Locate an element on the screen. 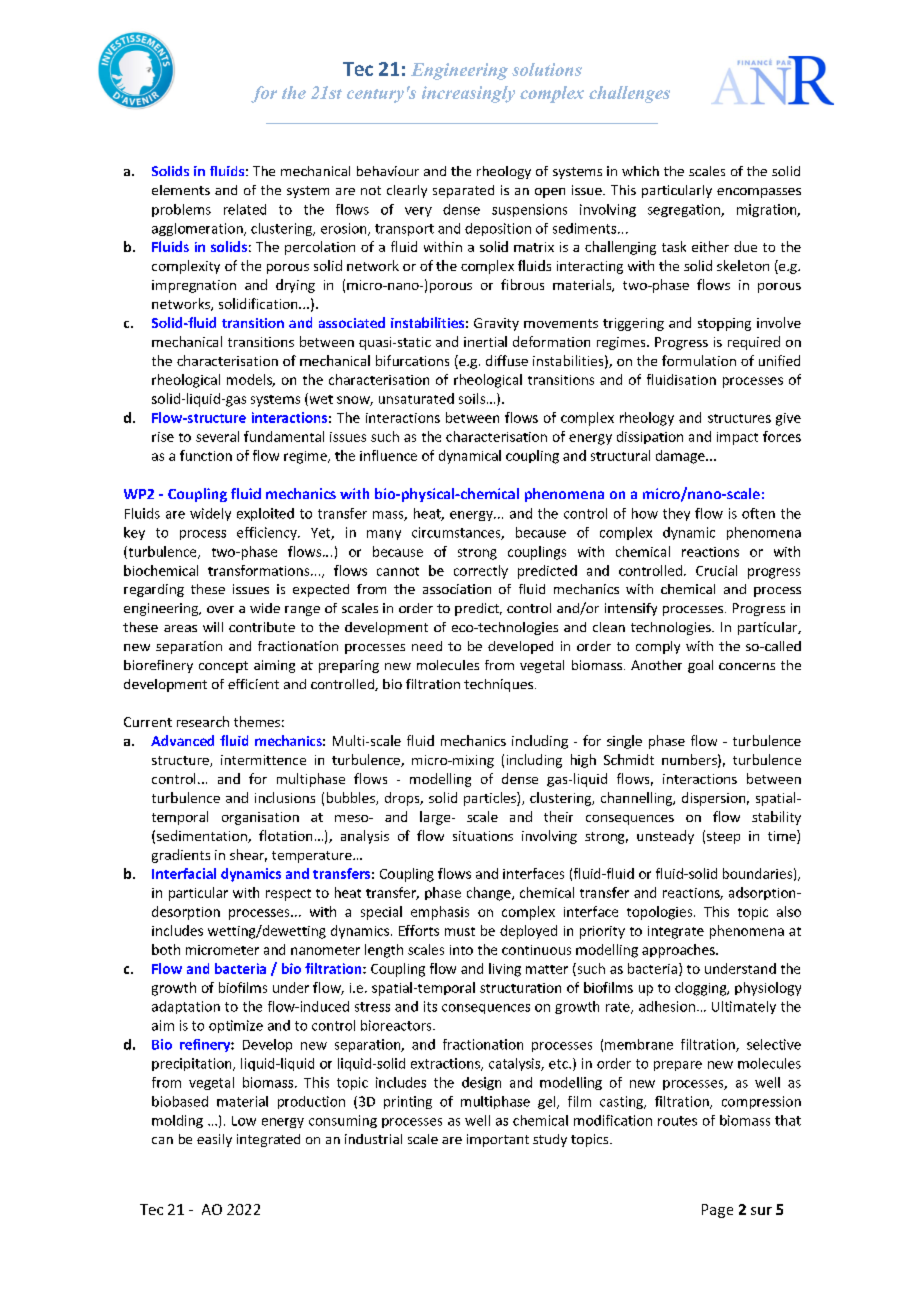 This screenshot has height=1308, width=924. increasingly is located at coordinates (468, 94).
